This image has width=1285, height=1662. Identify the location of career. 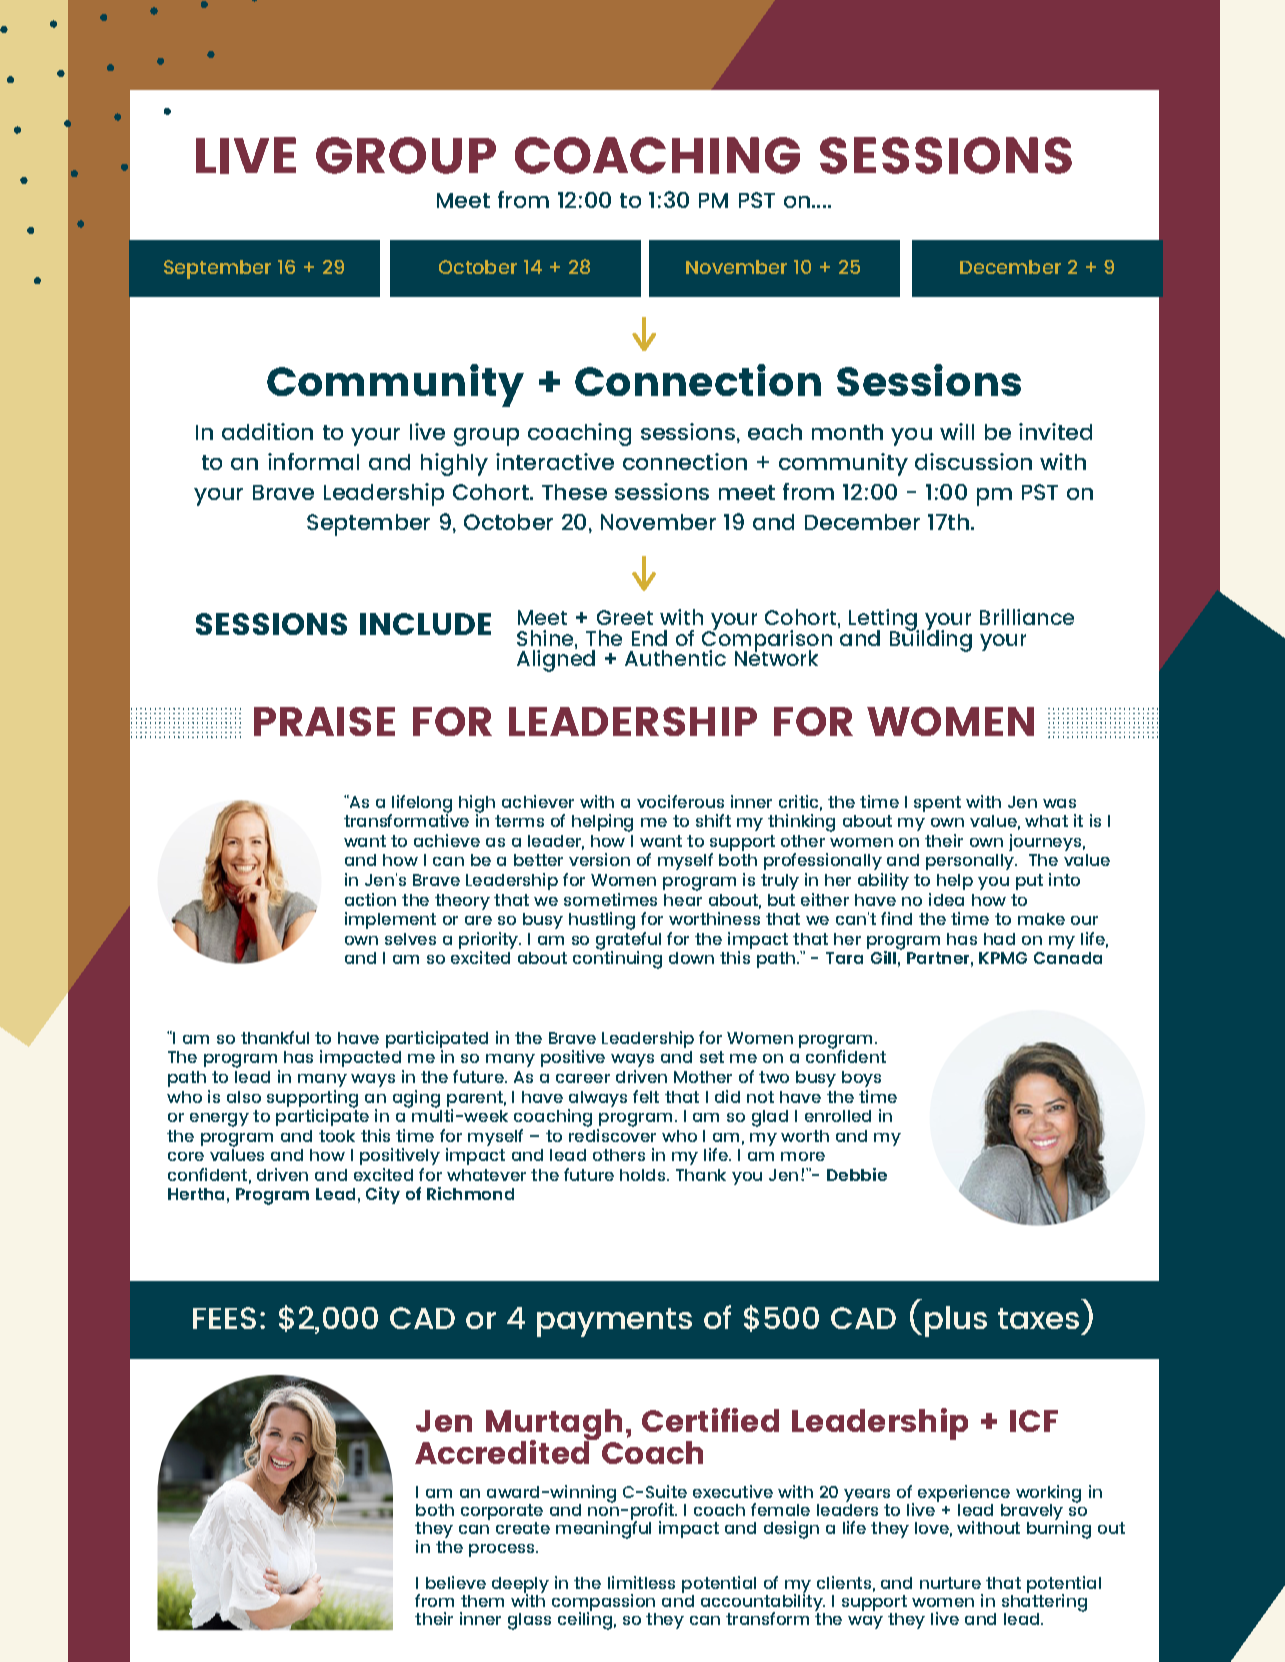
(583, 1078).
